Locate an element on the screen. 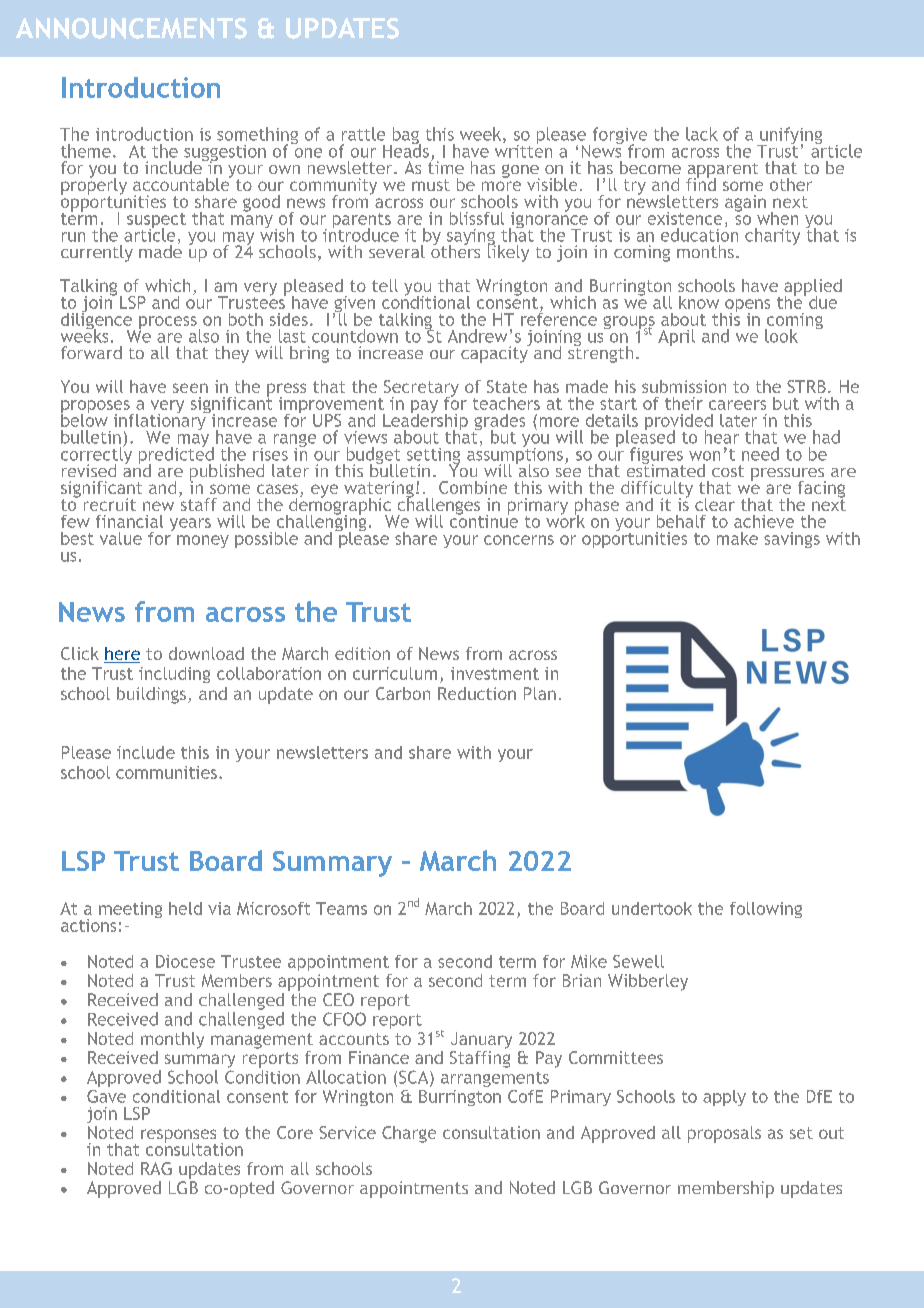 This screenshot has height=1308, width=924. Teams is located at coordinates (341, 908).
